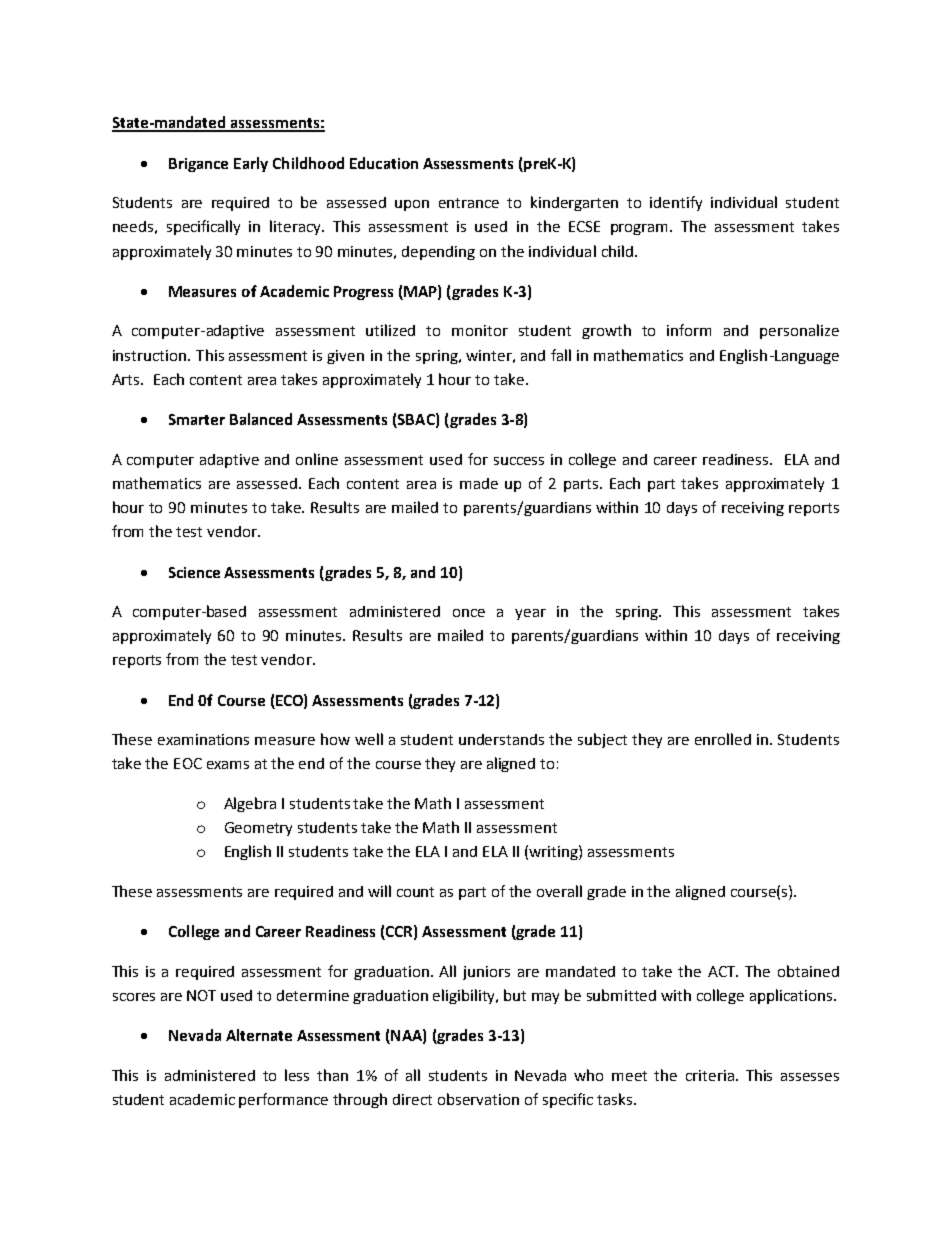  I want to click on inform, so click(689, 330).
